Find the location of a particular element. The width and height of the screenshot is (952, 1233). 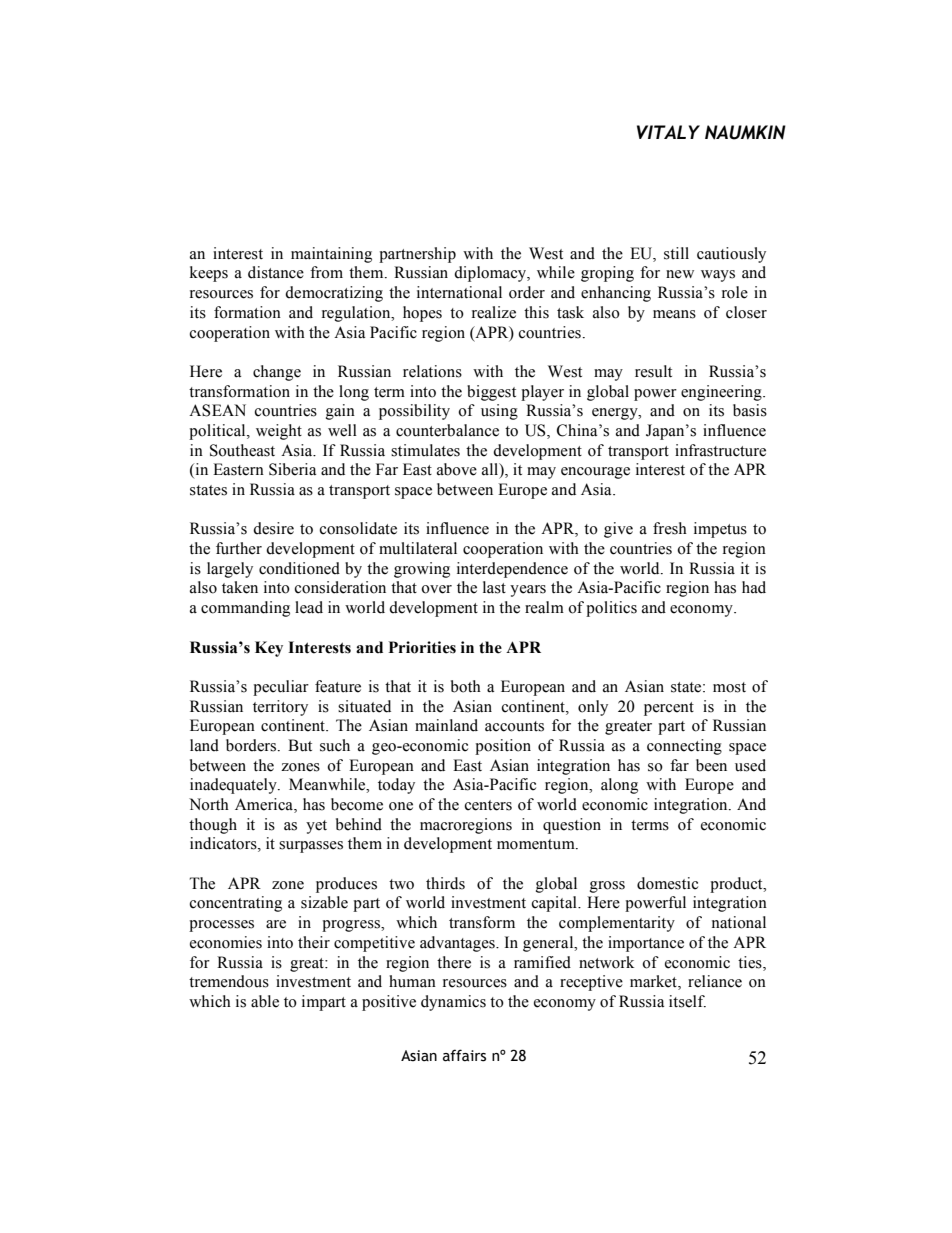

fresh is located at coordinates (670, 528).
